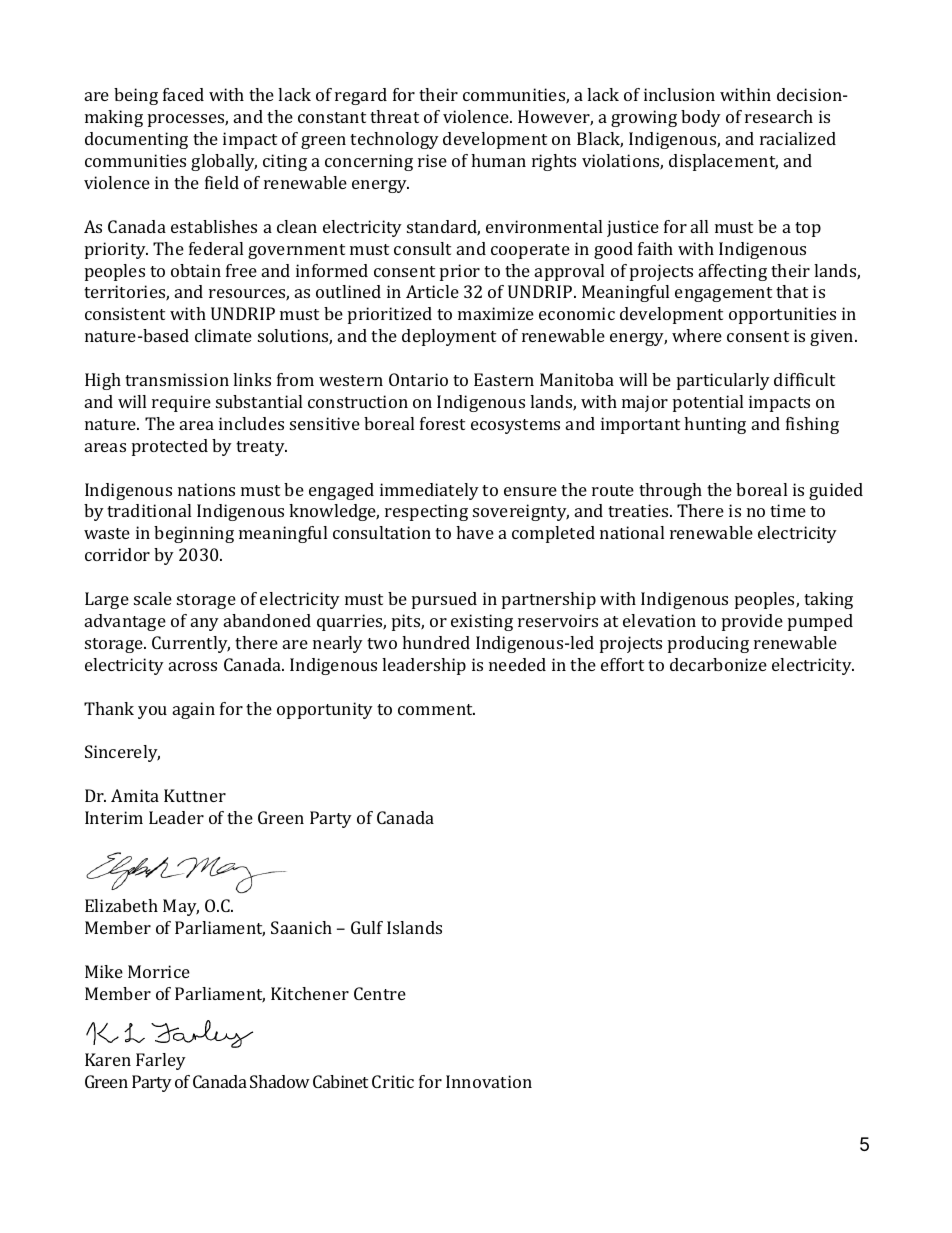 The width and height of the screenshot is (952, 1233). Describe the element at coordinates (498, 160) in the screenshot. I see `human` at that location.
